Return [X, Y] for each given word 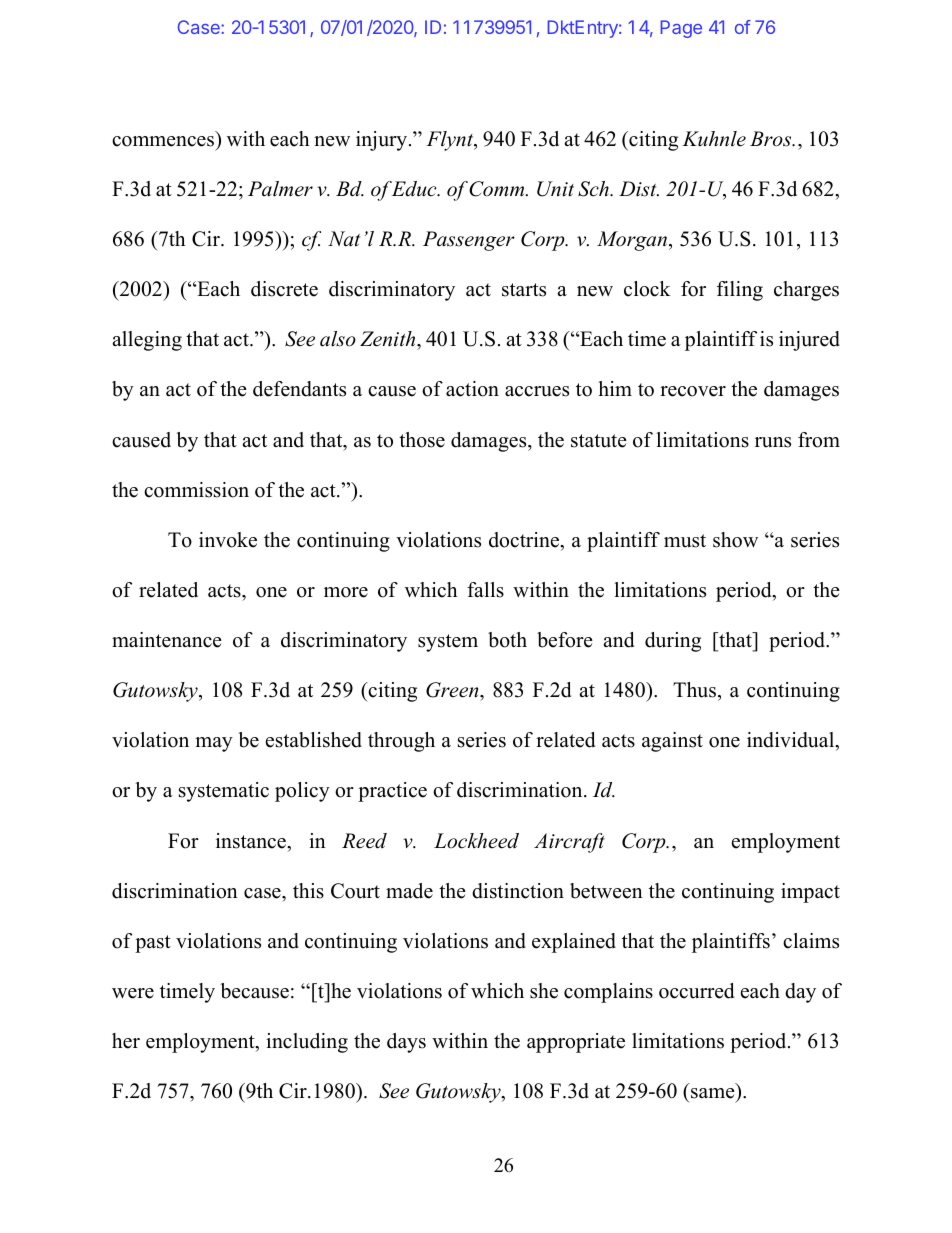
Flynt [451, 141]
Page [681, 29]
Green [453, 690]
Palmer [280, 189]
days [406, 1043]
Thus [694, 690]
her [126, 1041]
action [472, 389]
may [214, 744]
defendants [299, 389]
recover [693, 391]
